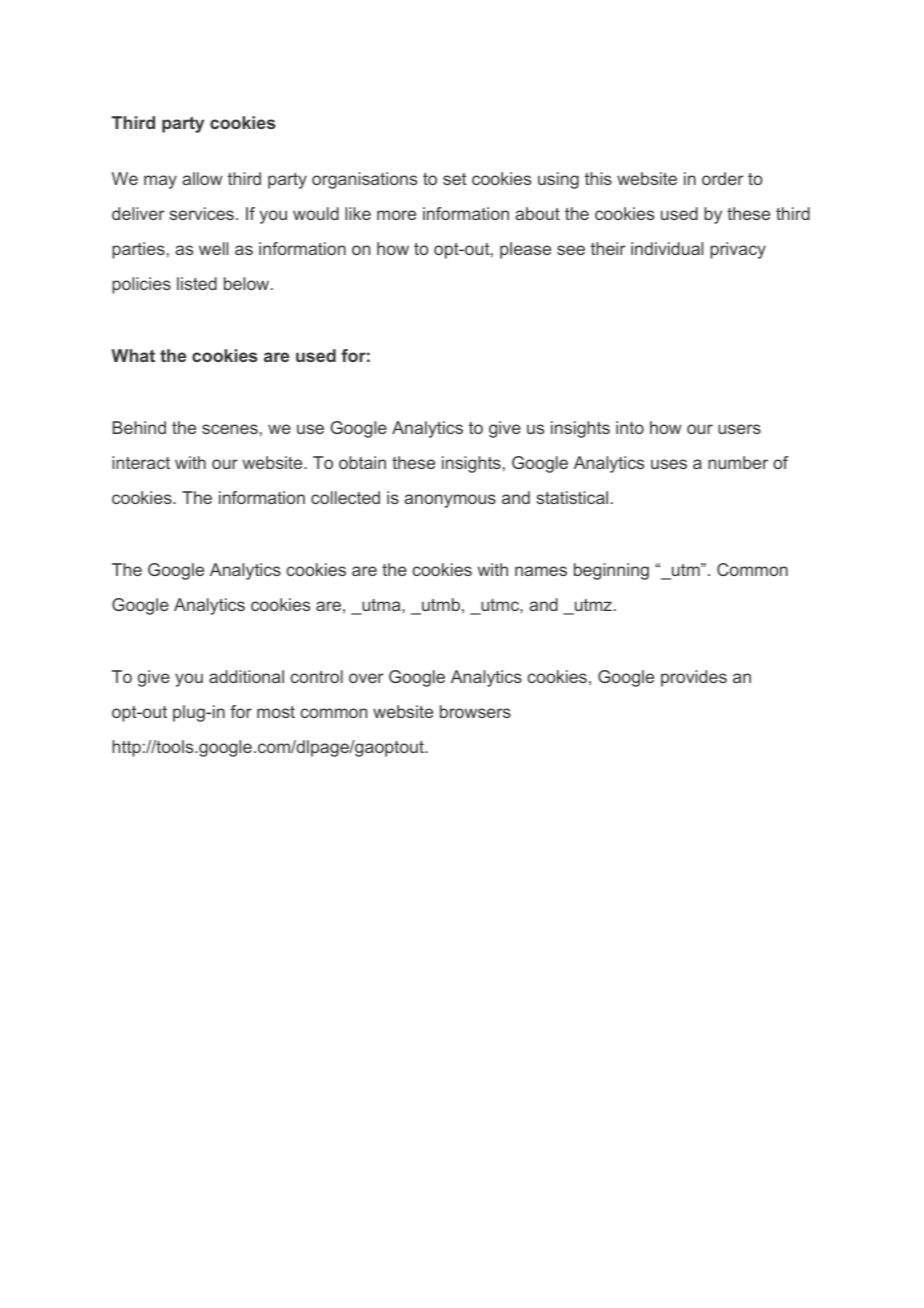 This screenshot has height=1308, width=924. What do you see at coordinates (455, 179) in the screenshot?
I see `set` at bounding box center [455, 179].
